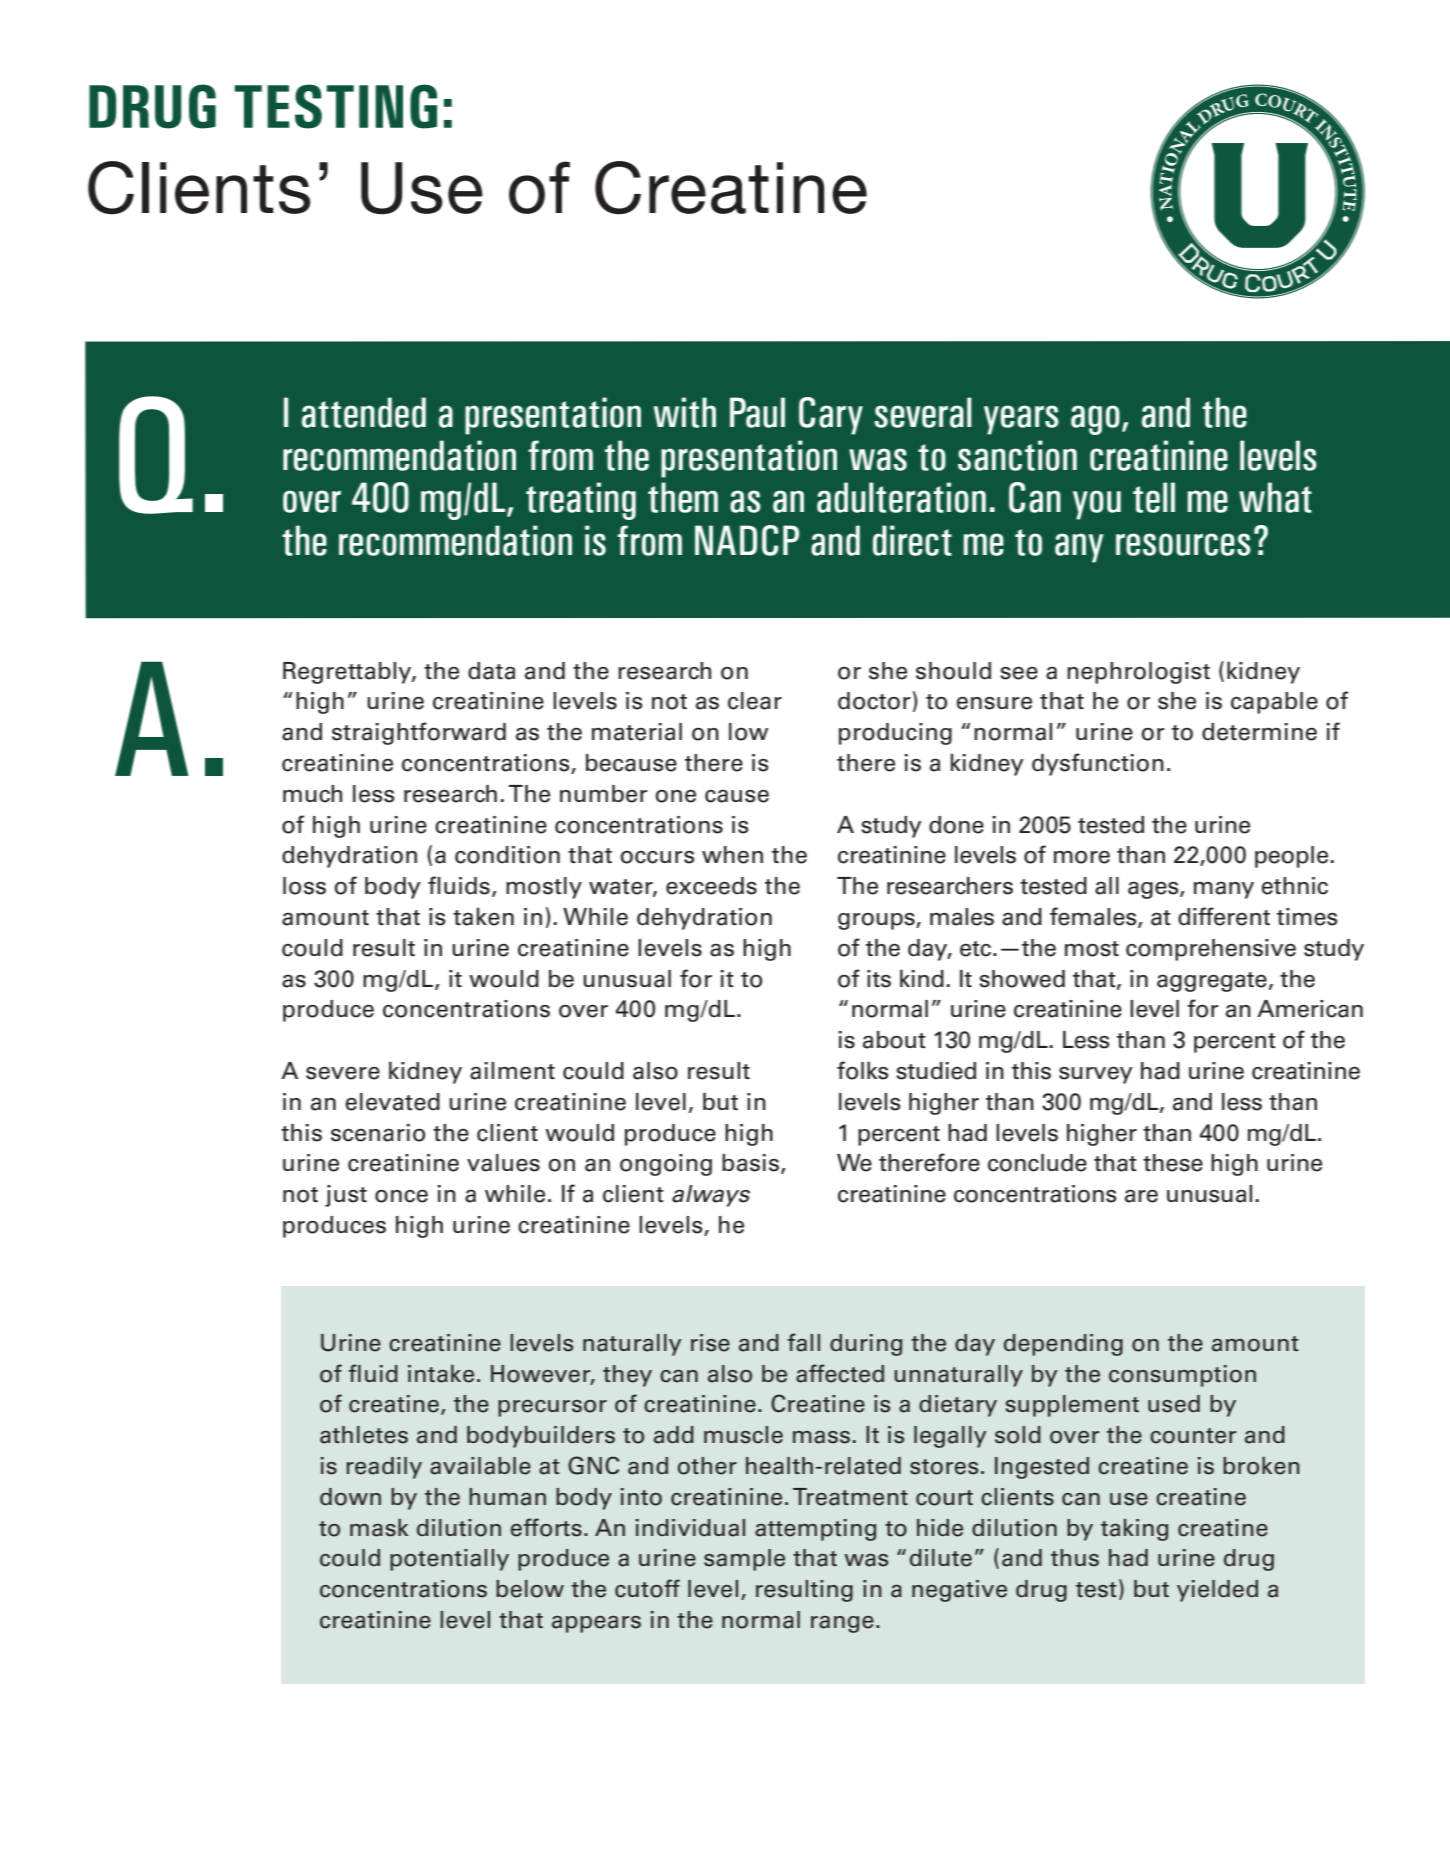 Image resolution: width=1450 pixels, height=1876 pixels. I want to click on many, so click(1224, 890).
